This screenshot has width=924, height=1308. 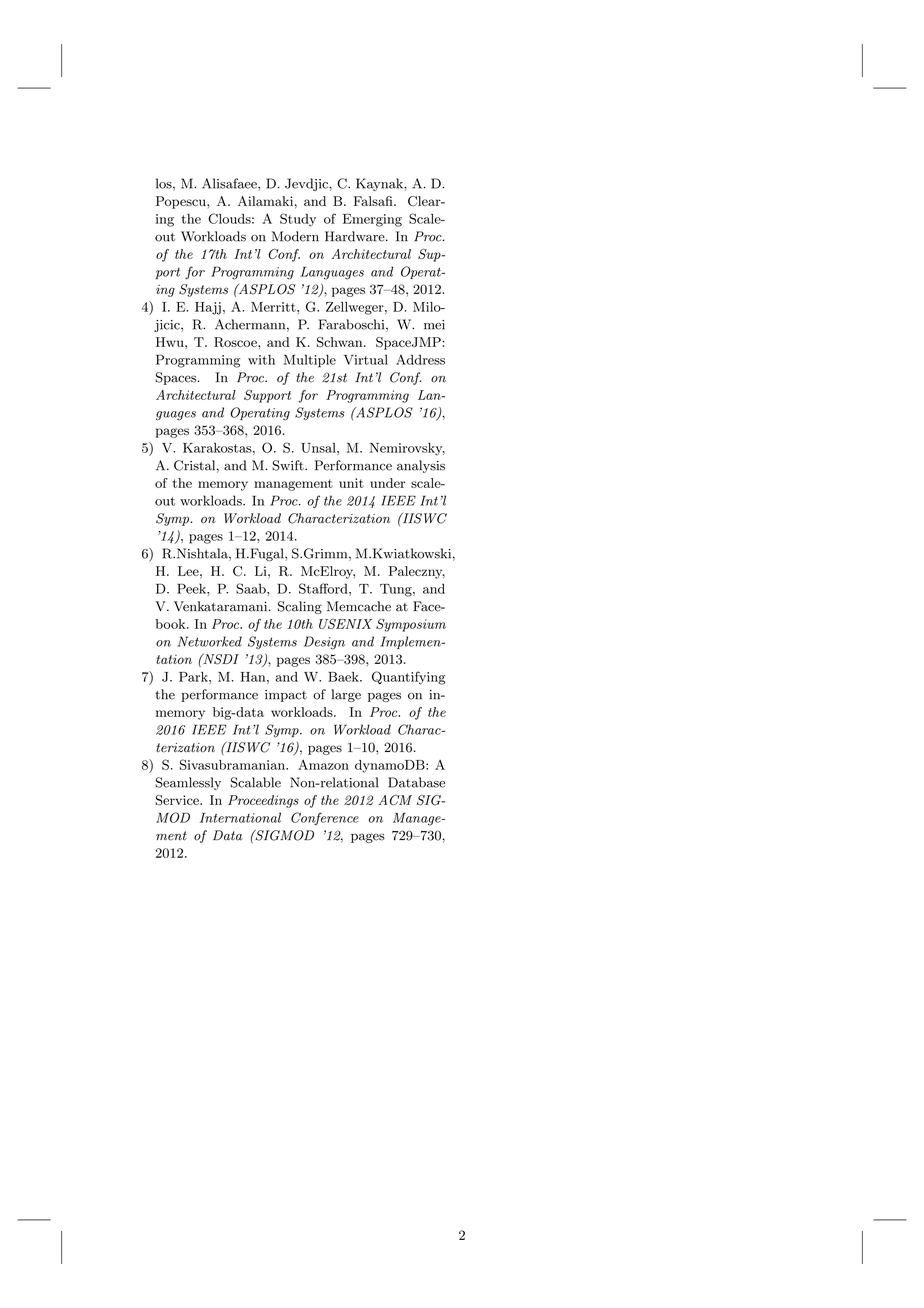 What do you see at coordinates (192, 588) in the screenshot?
I see `Peek` at bounding box center [192, 588].
